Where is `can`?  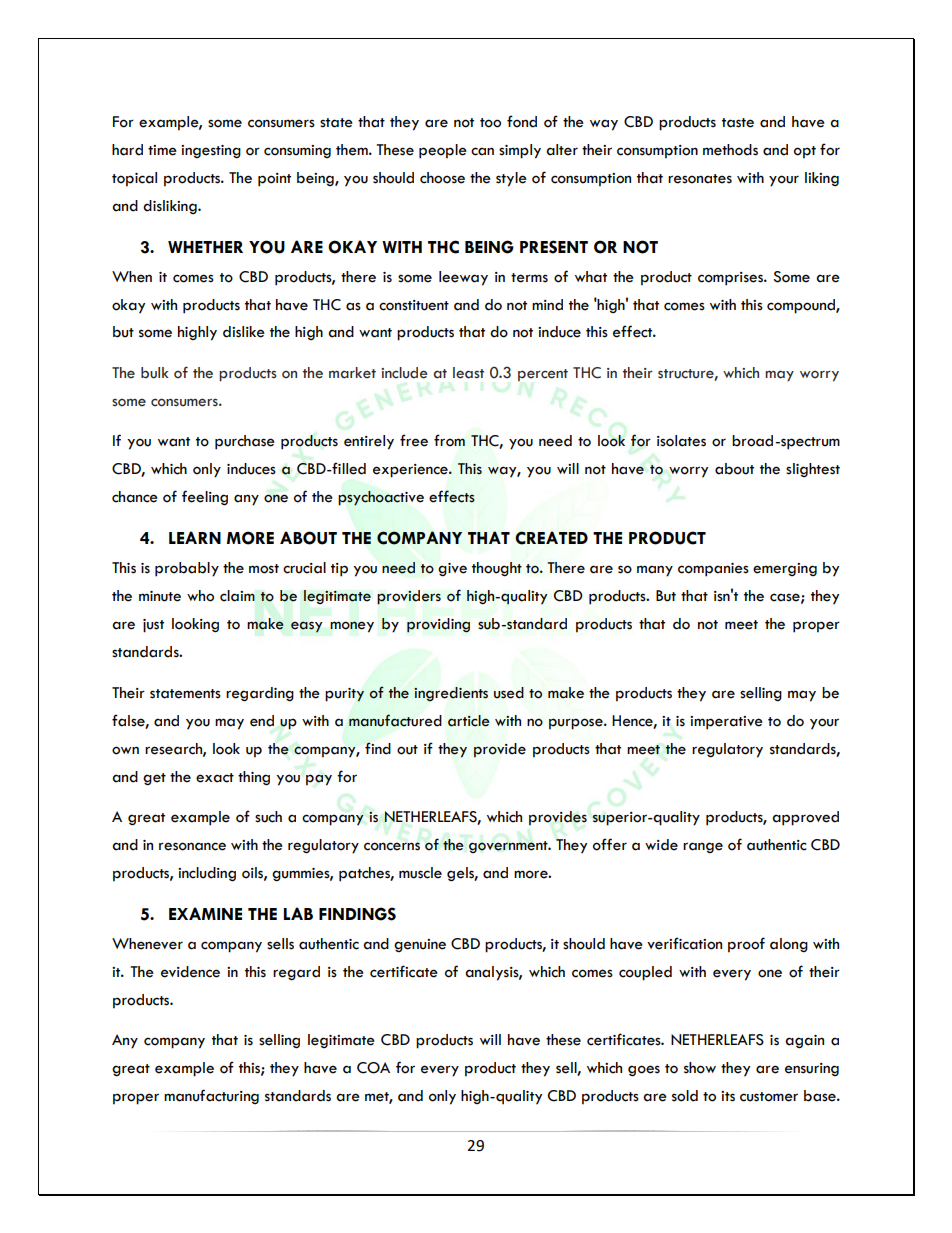 can is located at coordinates (482, 151).
